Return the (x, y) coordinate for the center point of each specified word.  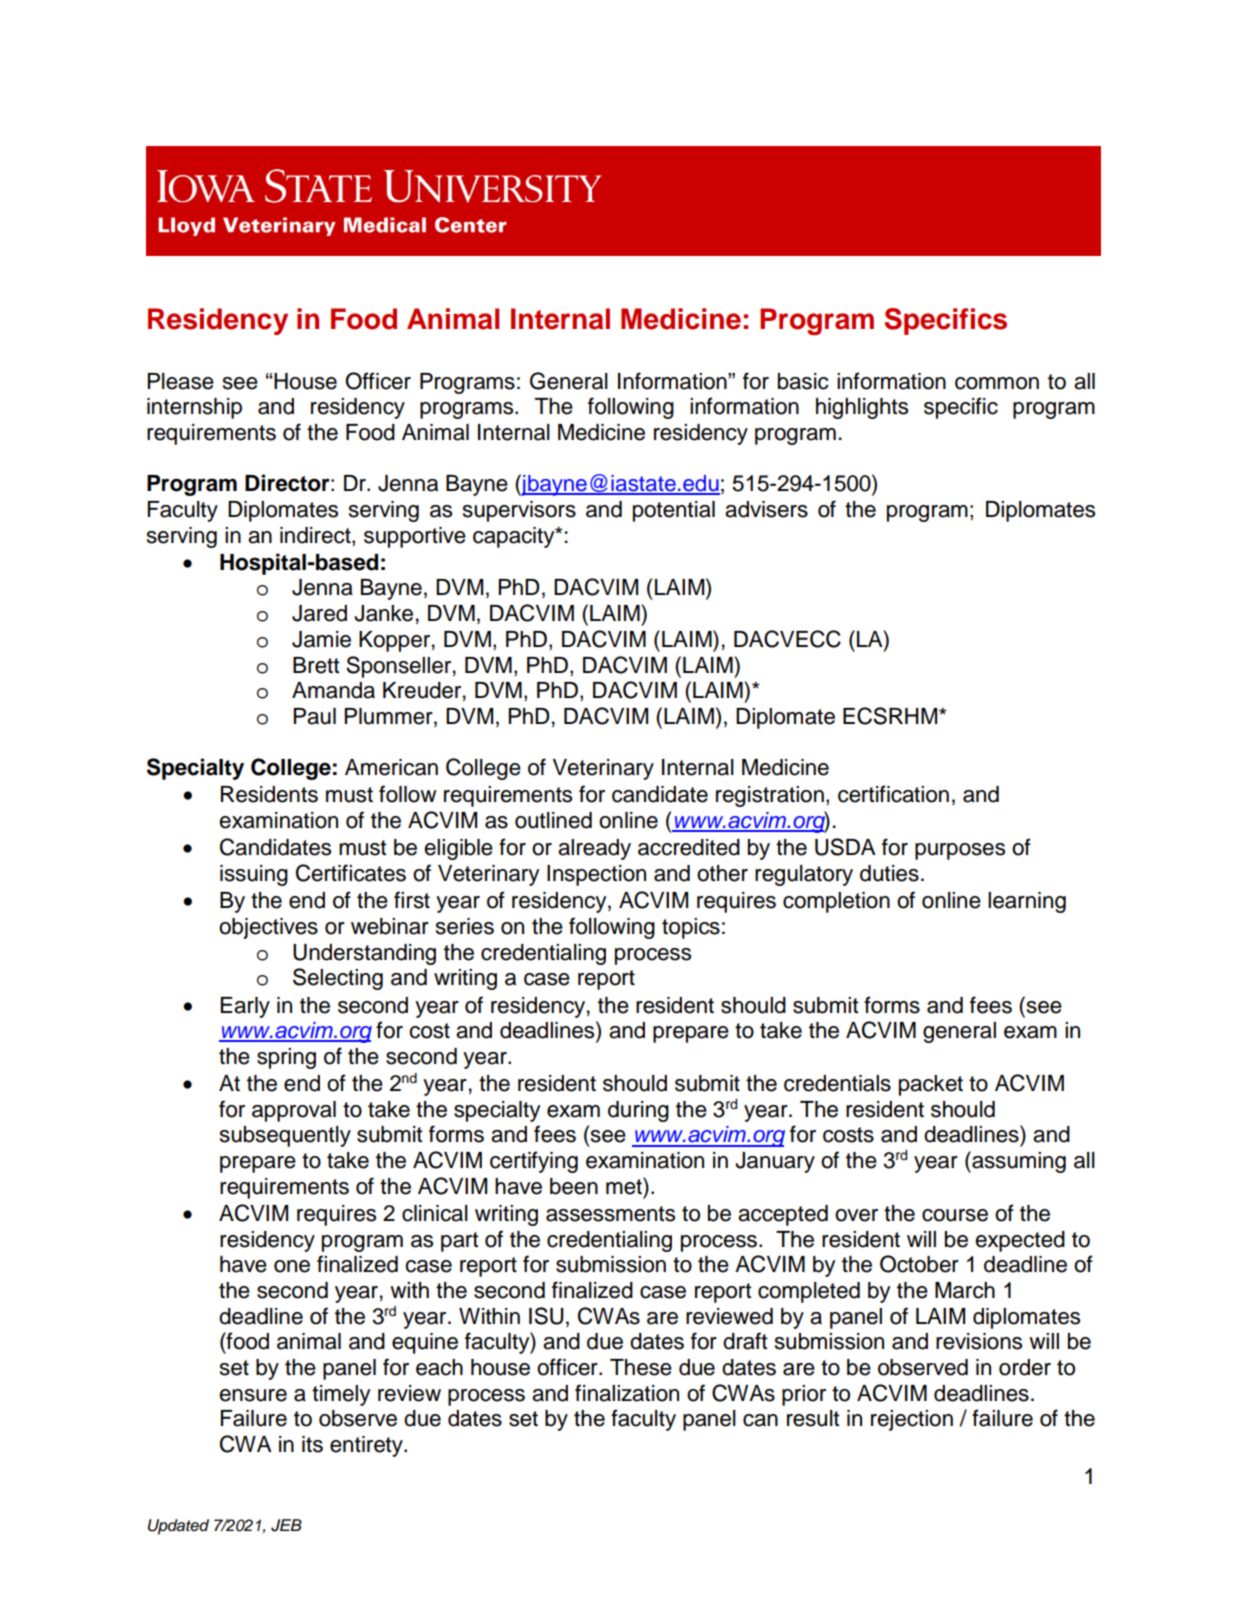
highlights (862, 408)
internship (194, 408)
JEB (286, 1525)
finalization (627, 1393)
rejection (912, 1420)
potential (674, 511)
